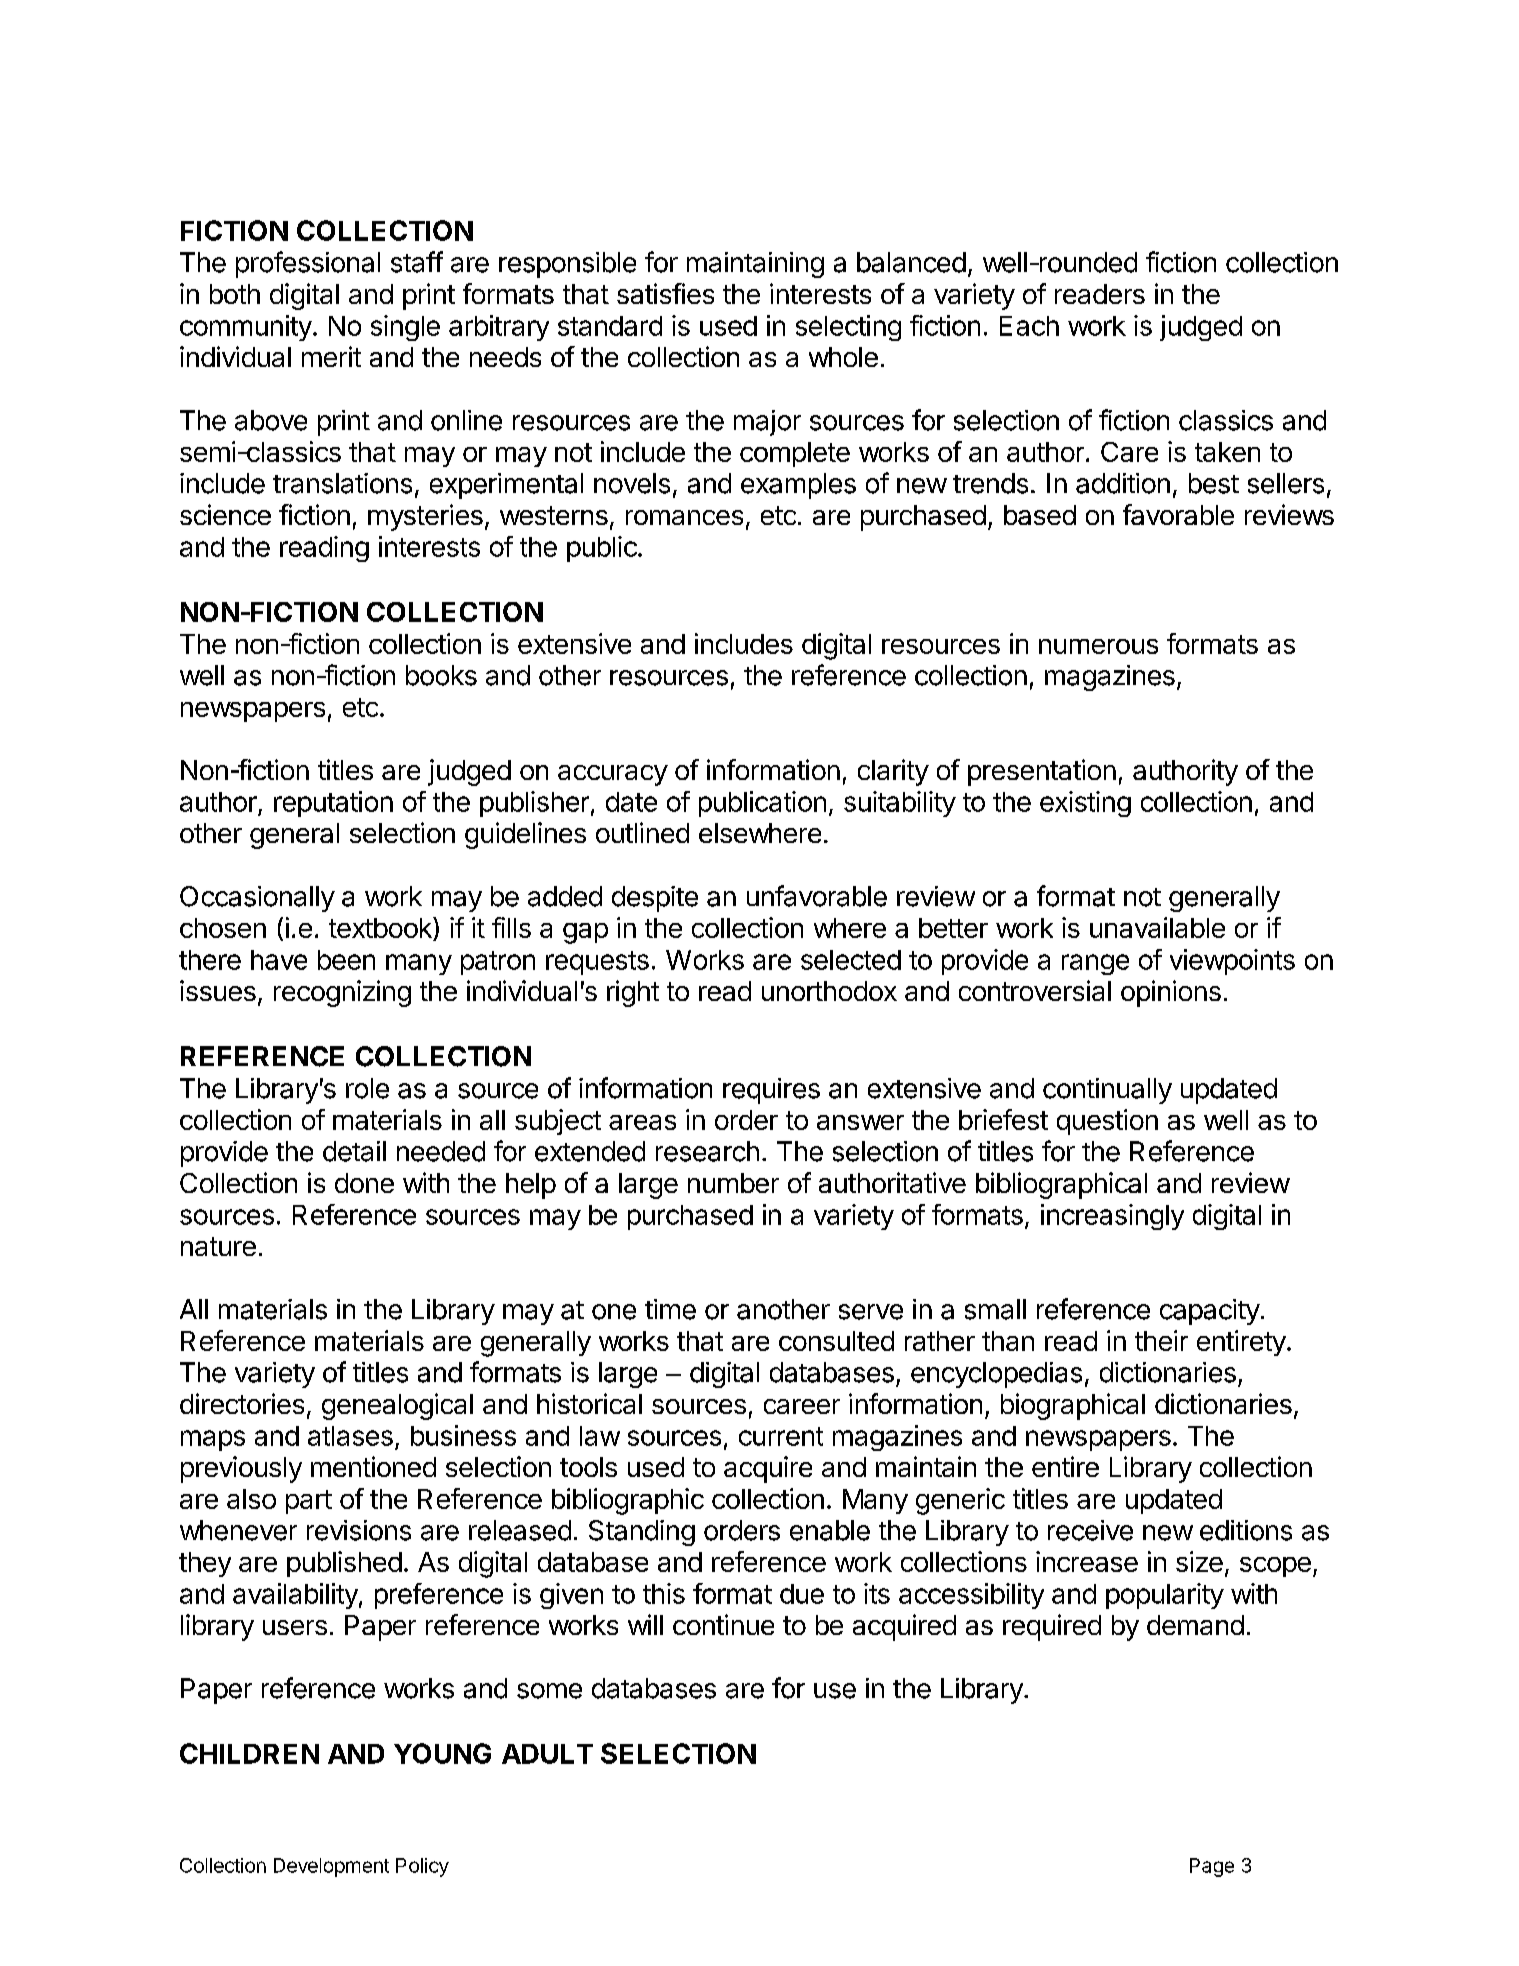 The width and height of the document is (1519, 1966). What do you see at coordinates (331, 1867) in the document?
I see `Development` at bounding box center [331, 1867].
